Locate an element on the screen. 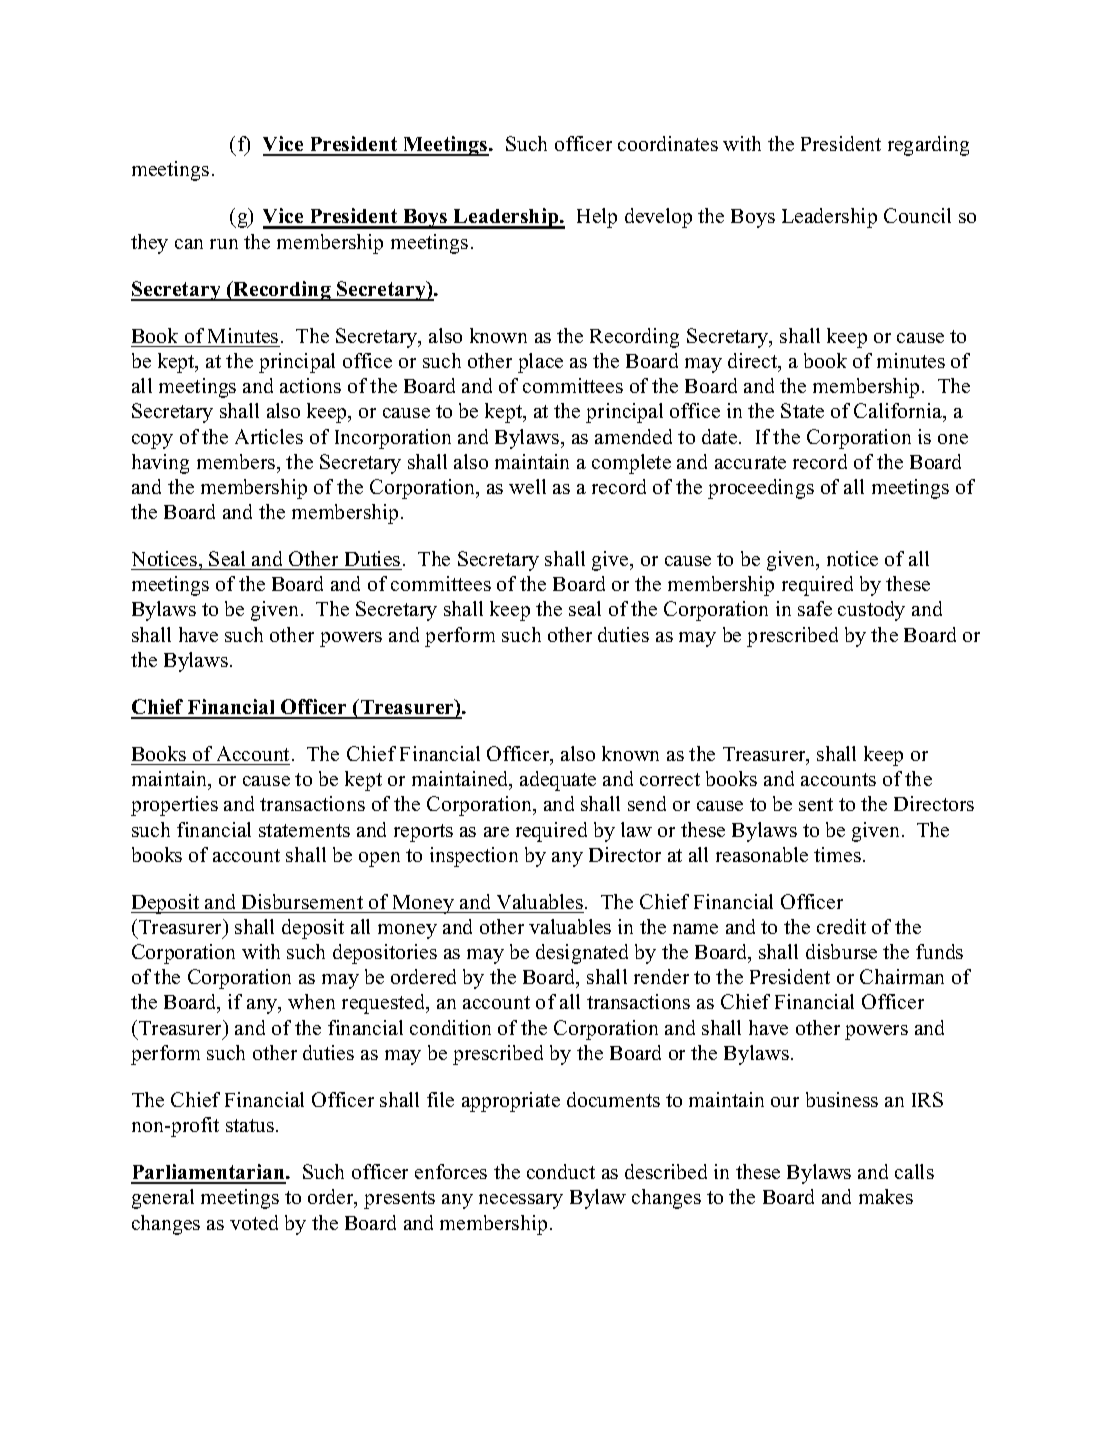 The width and height of the screenshot is (1116, 1445). makes is located at coordinates (886, 1196).
